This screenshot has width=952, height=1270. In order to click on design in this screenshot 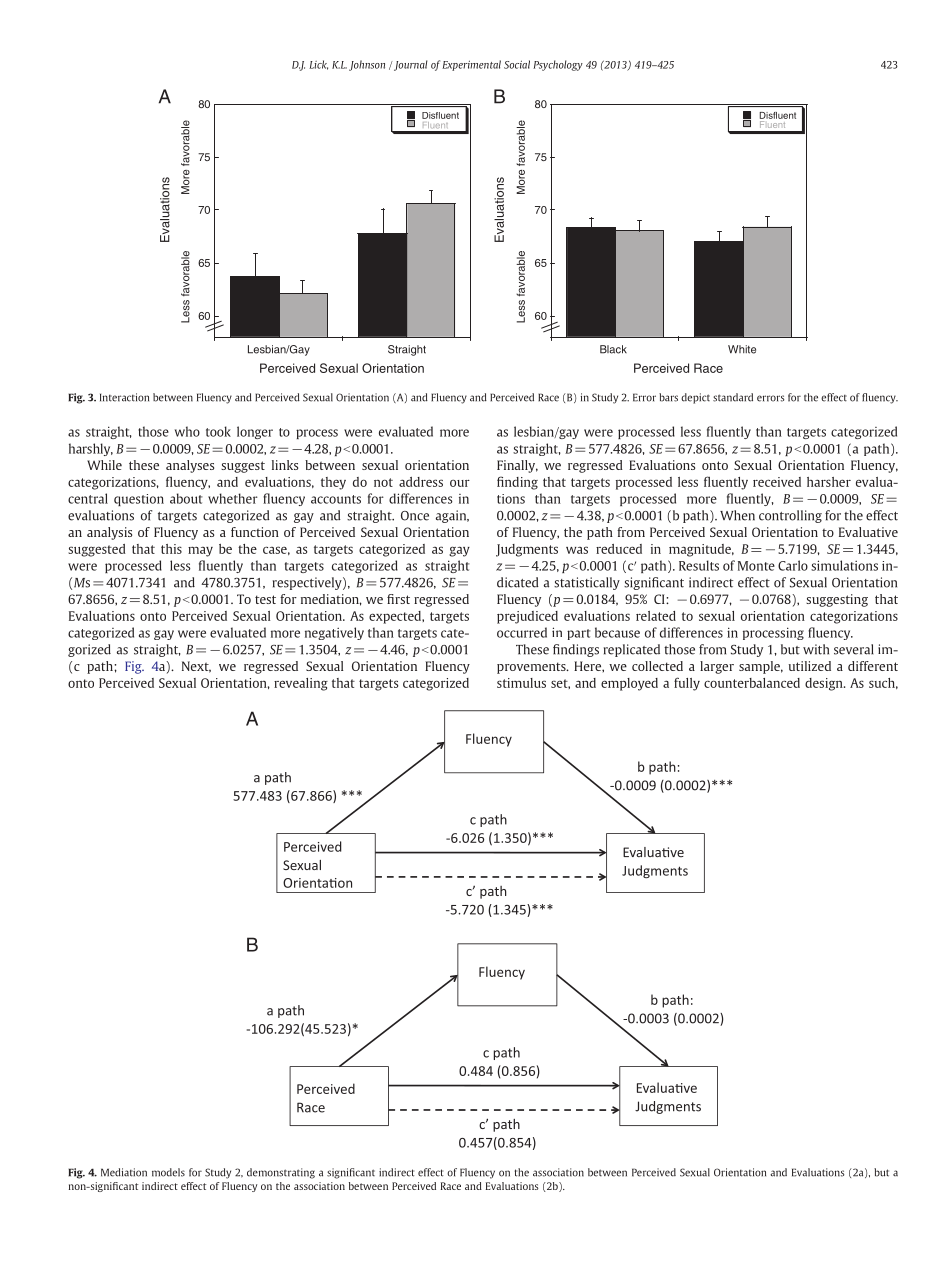, I will do `click(825, 684)`.
